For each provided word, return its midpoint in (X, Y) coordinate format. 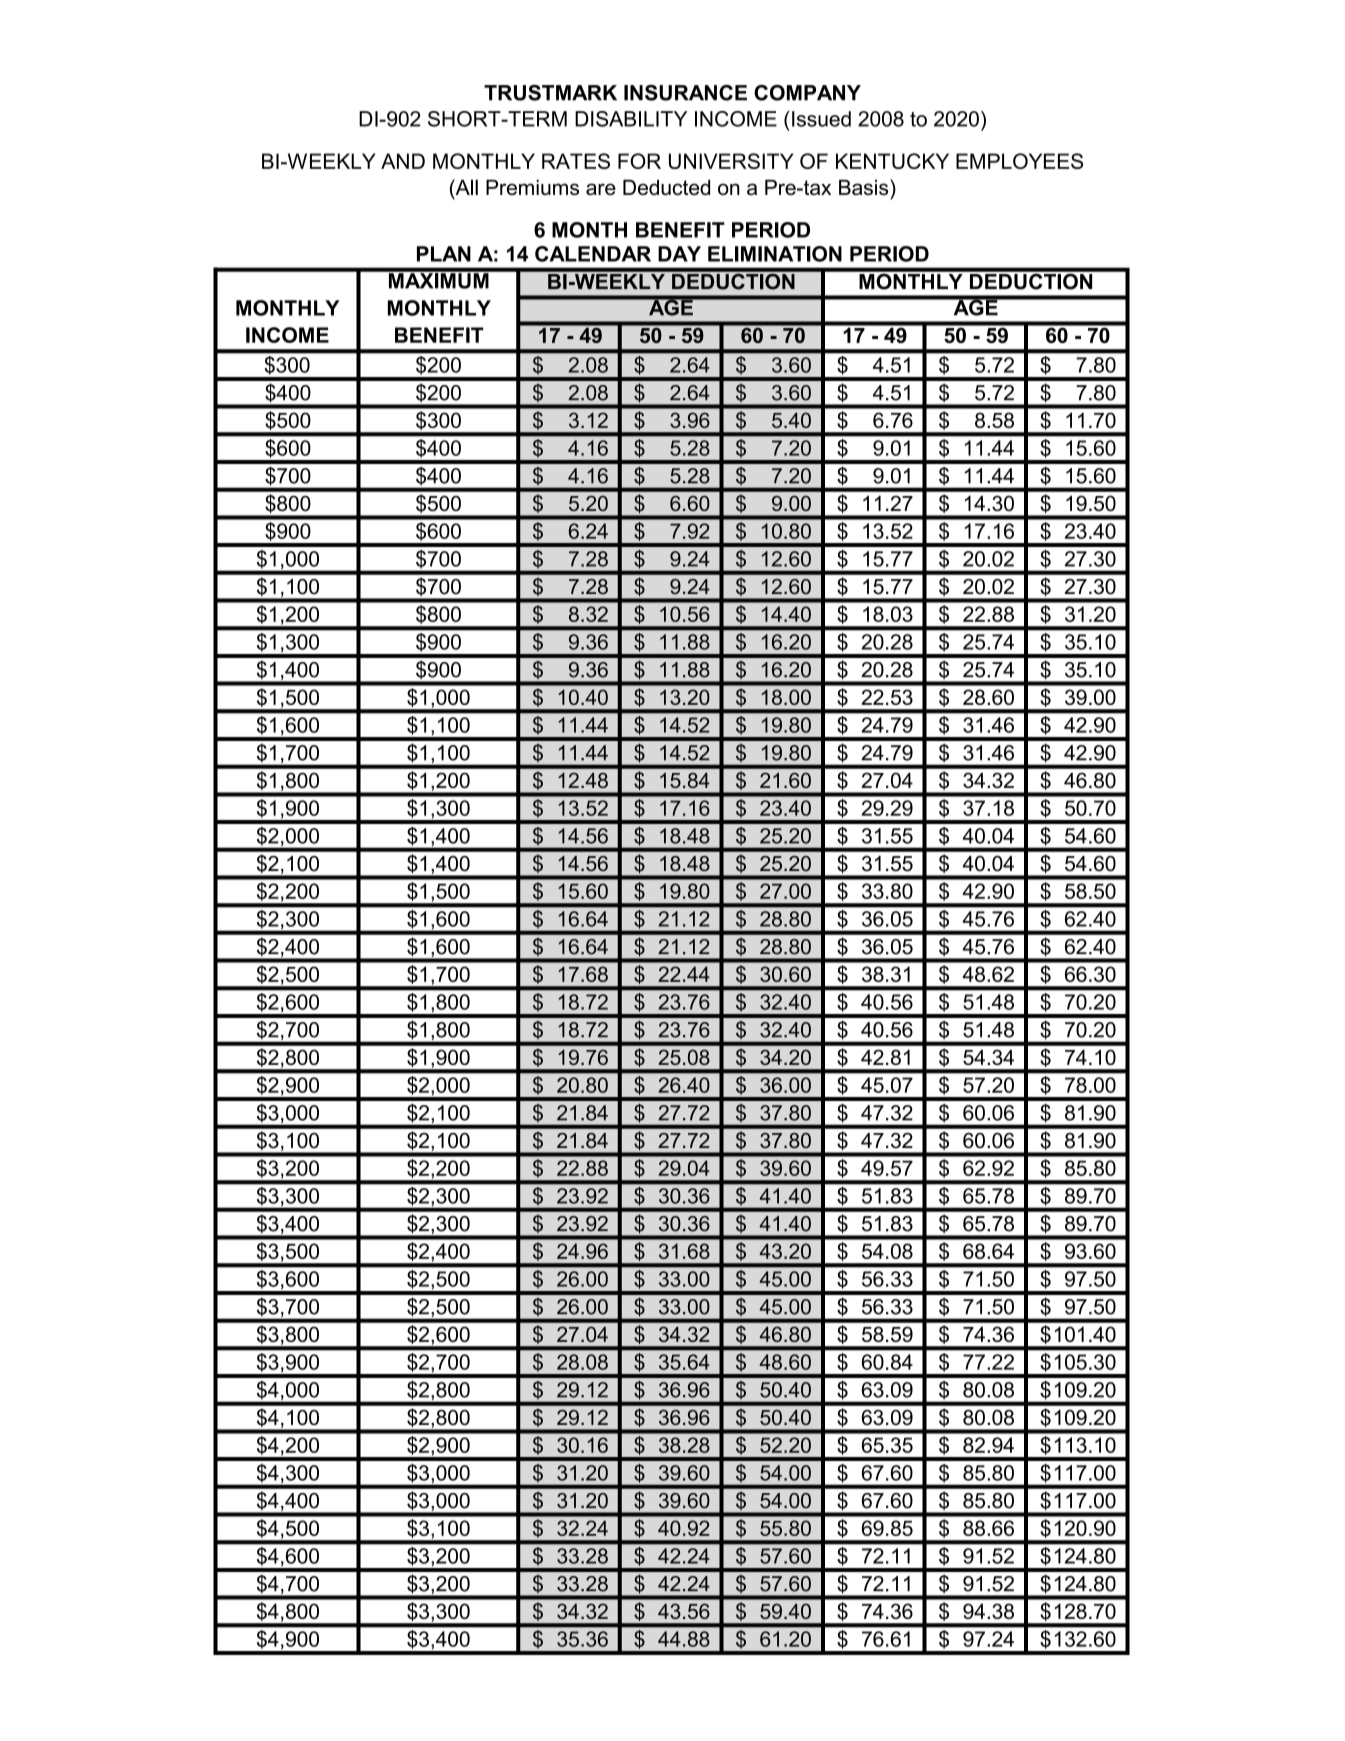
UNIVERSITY (731, 161)
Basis (865, 187)
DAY (679, 254)
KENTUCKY (892, 161)
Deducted (666, 187)
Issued (821, 119)
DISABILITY (631, 119)
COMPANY (807, 93)
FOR (639, 161)
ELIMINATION (775, 254)
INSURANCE (685, 93)
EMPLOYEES (1019, 161)
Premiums (532, 187)
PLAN (444, 254)
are (601, 189)
